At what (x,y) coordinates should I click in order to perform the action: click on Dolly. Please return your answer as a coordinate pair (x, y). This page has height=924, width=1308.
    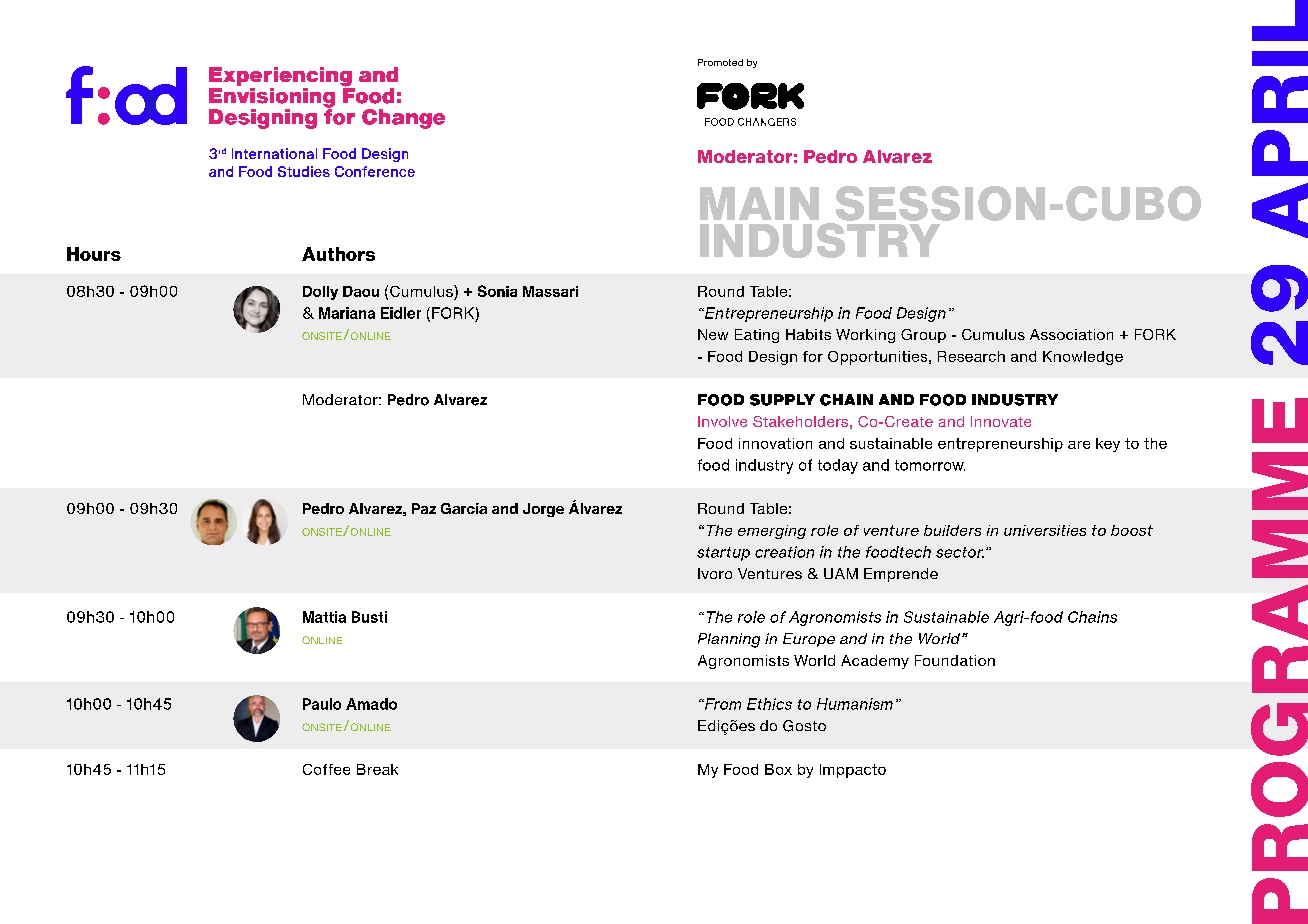
    Looking at the image, I should click on (320, 293).
